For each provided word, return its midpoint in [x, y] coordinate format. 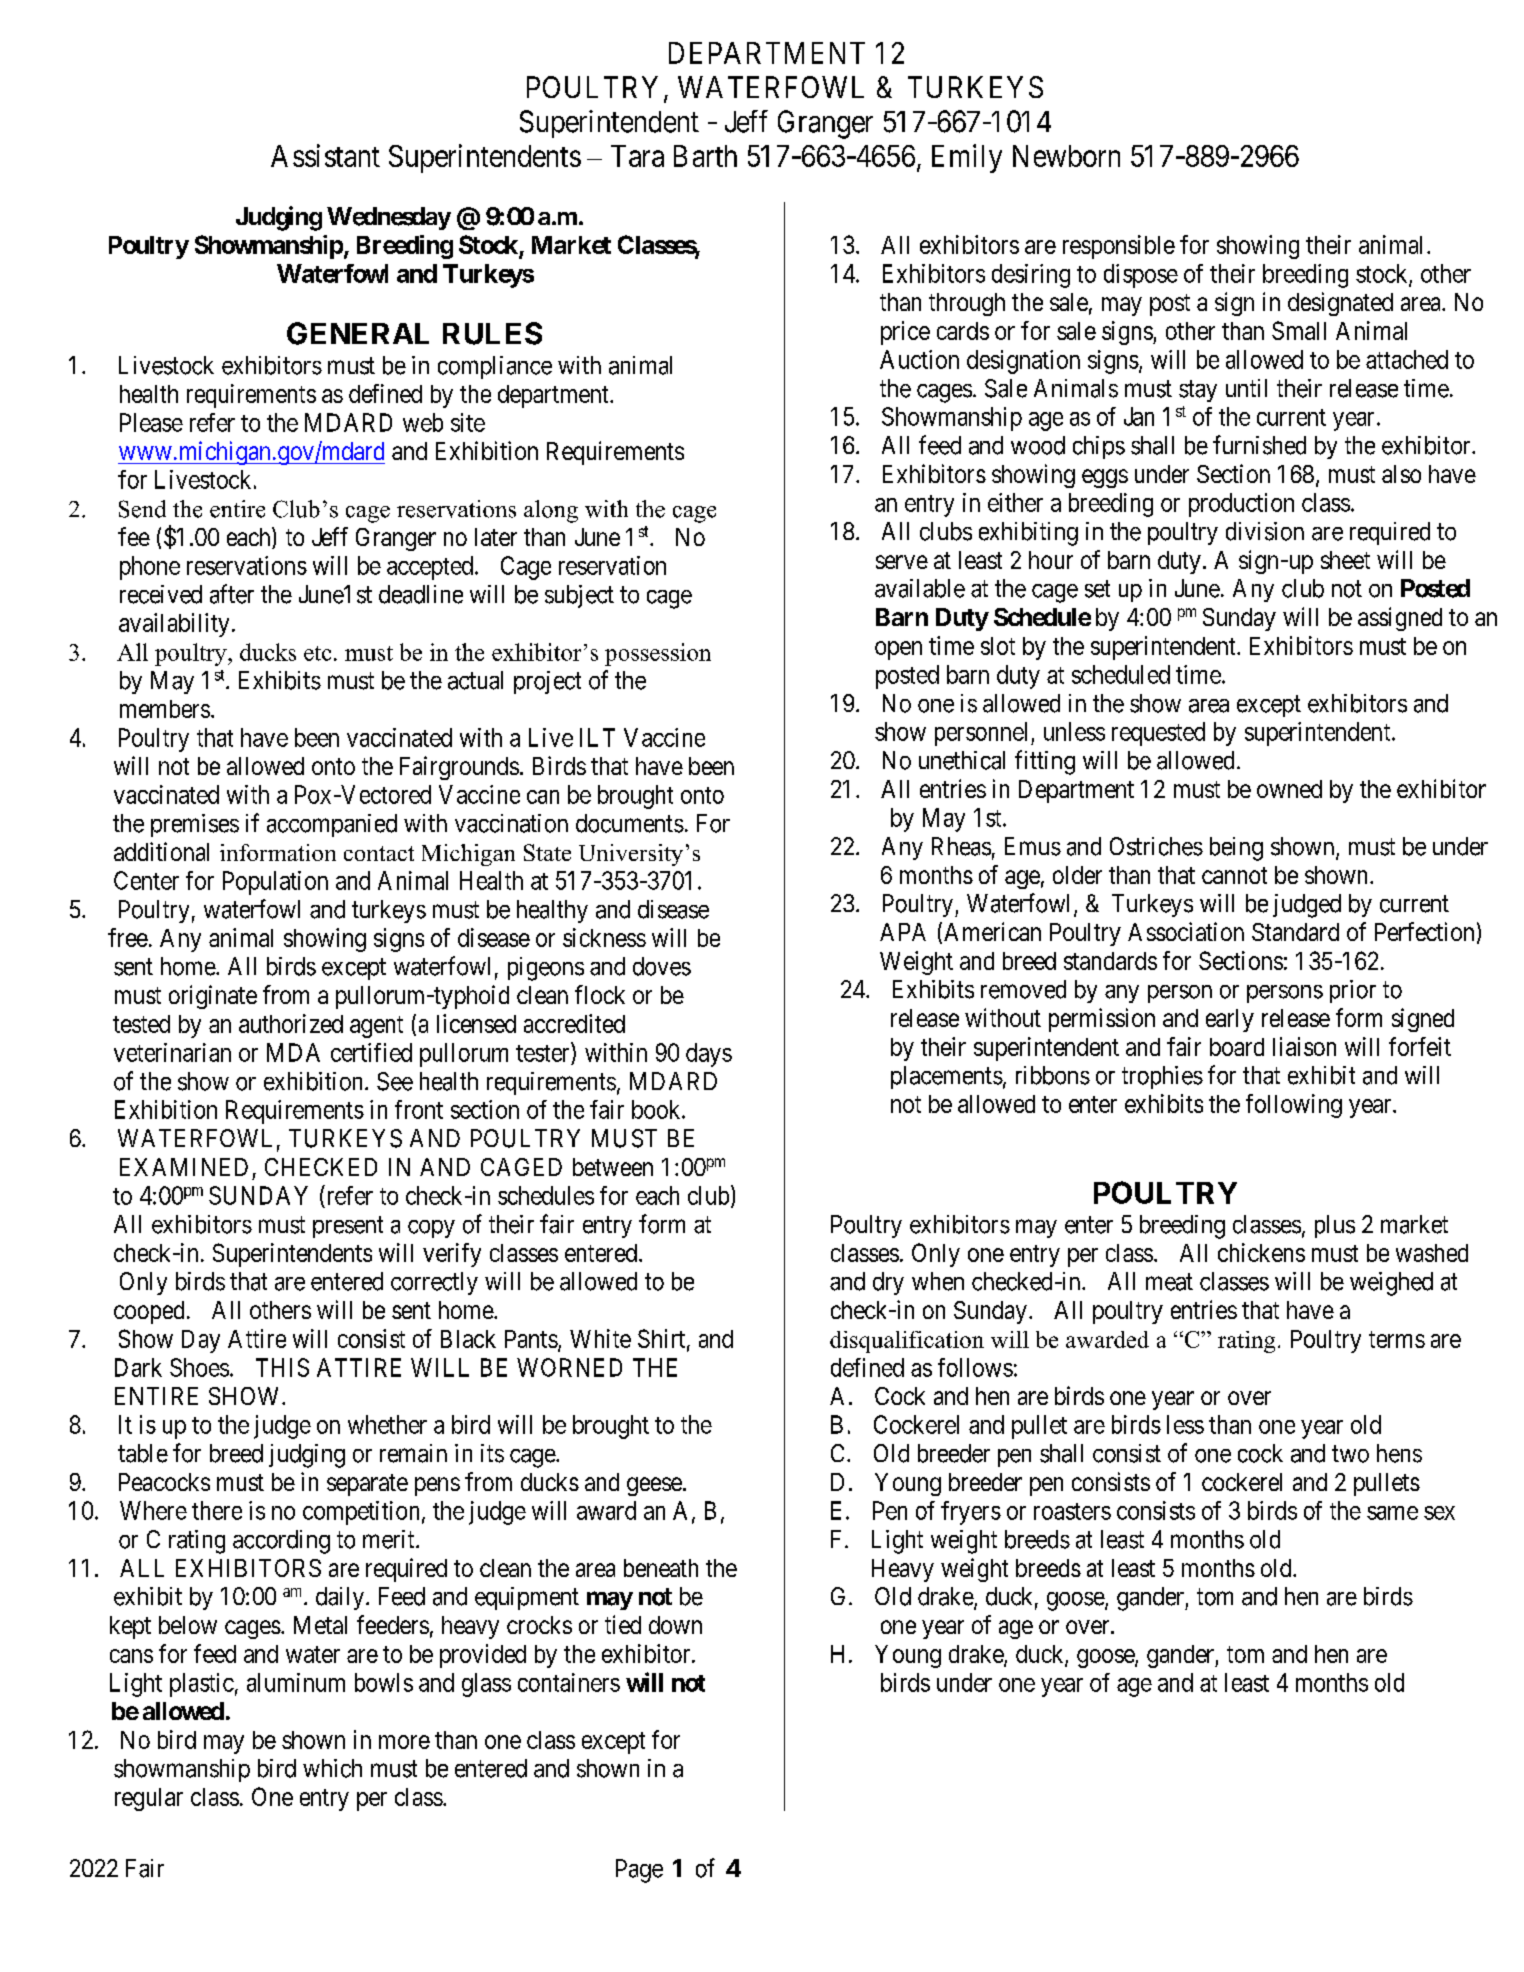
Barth [705, 156]
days [709, 1055]
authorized [291, 1023]
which [332, 1768]
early [1230, 1020]
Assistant [325, 155]
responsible [1119, 247]
